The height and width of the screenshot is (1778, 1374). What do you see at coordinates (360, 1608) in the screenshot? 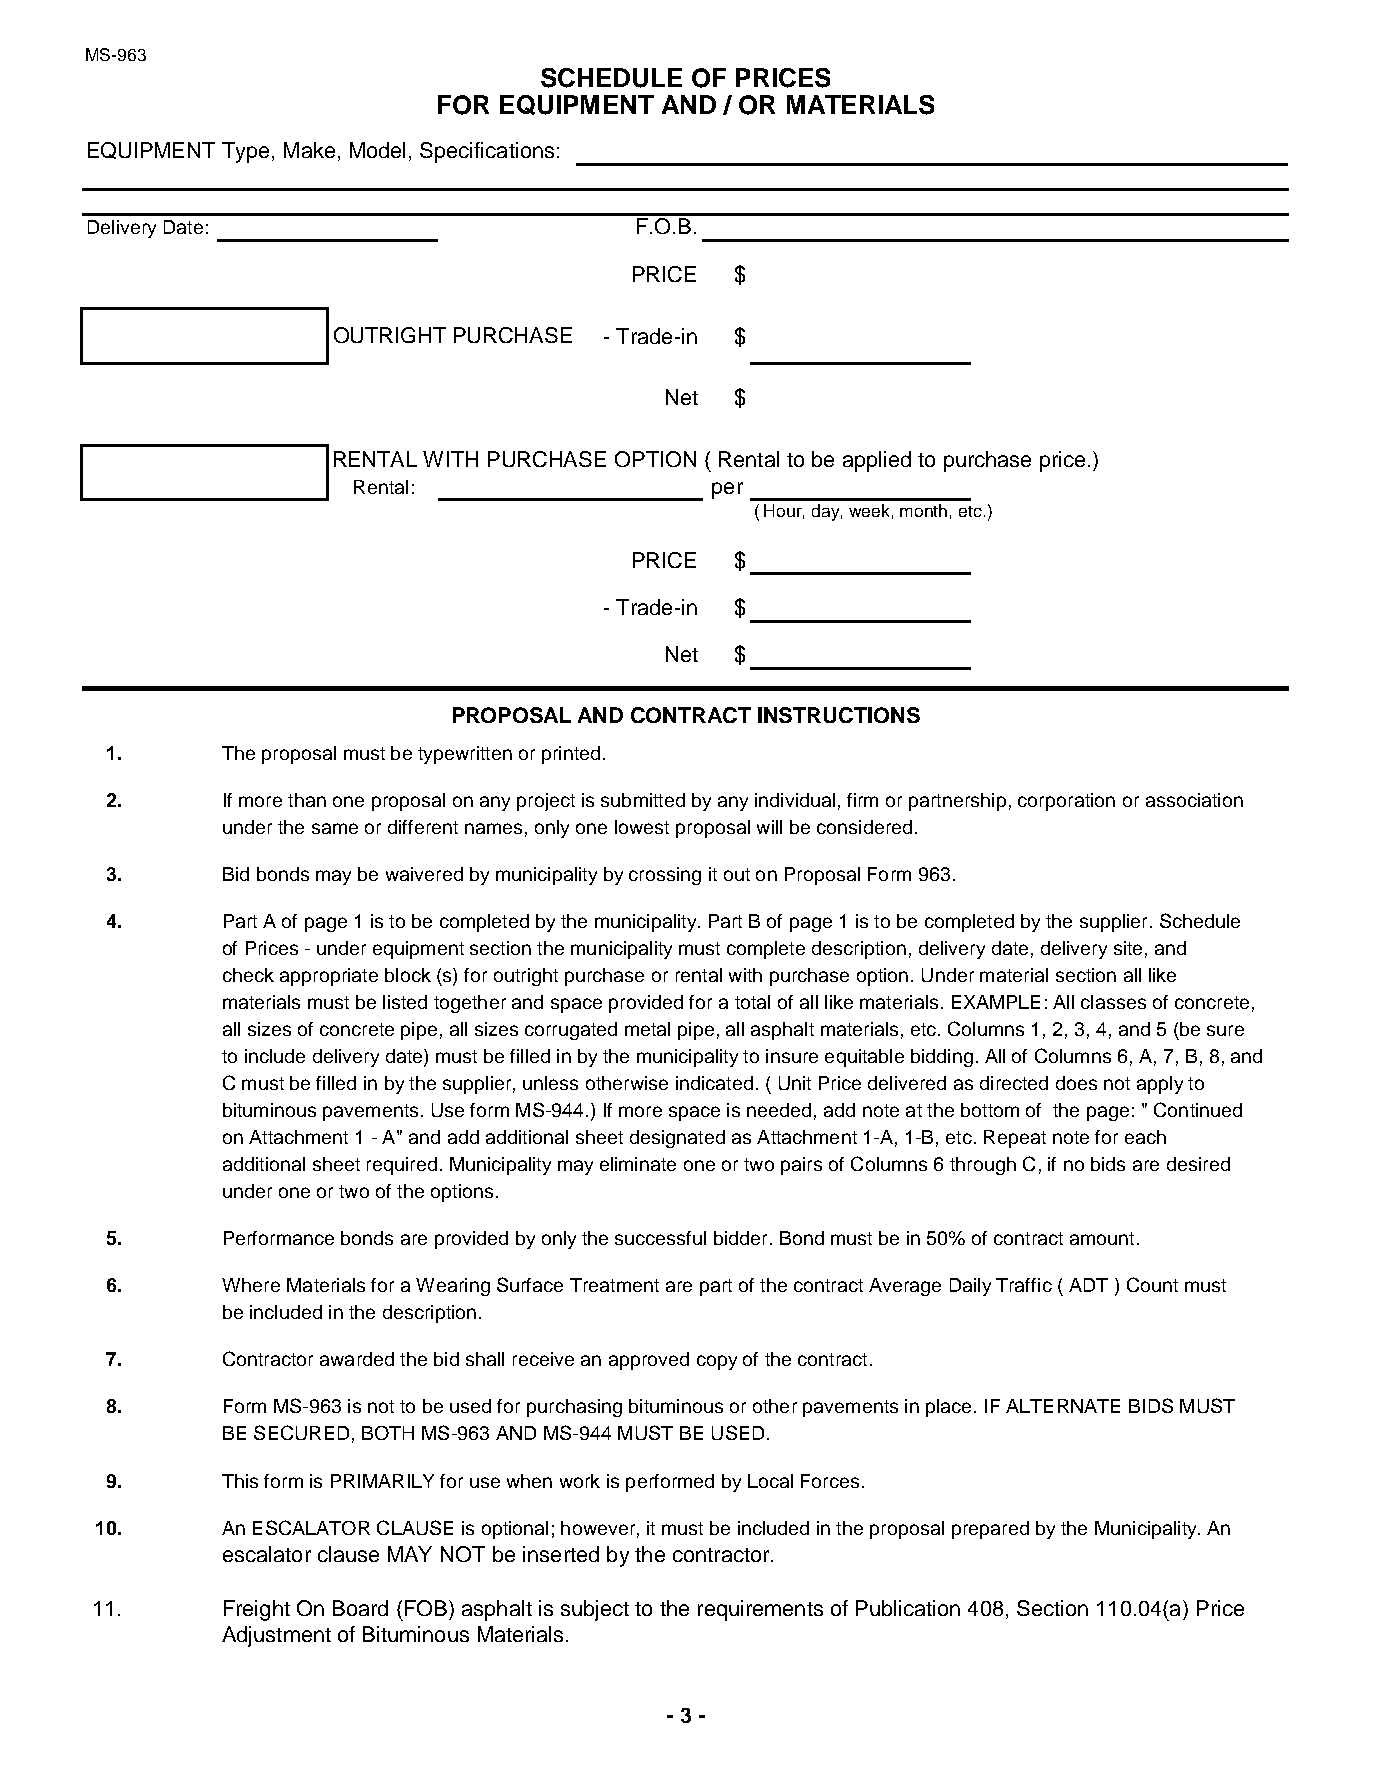
I see `Board` at bounding box center [360, 1608].
